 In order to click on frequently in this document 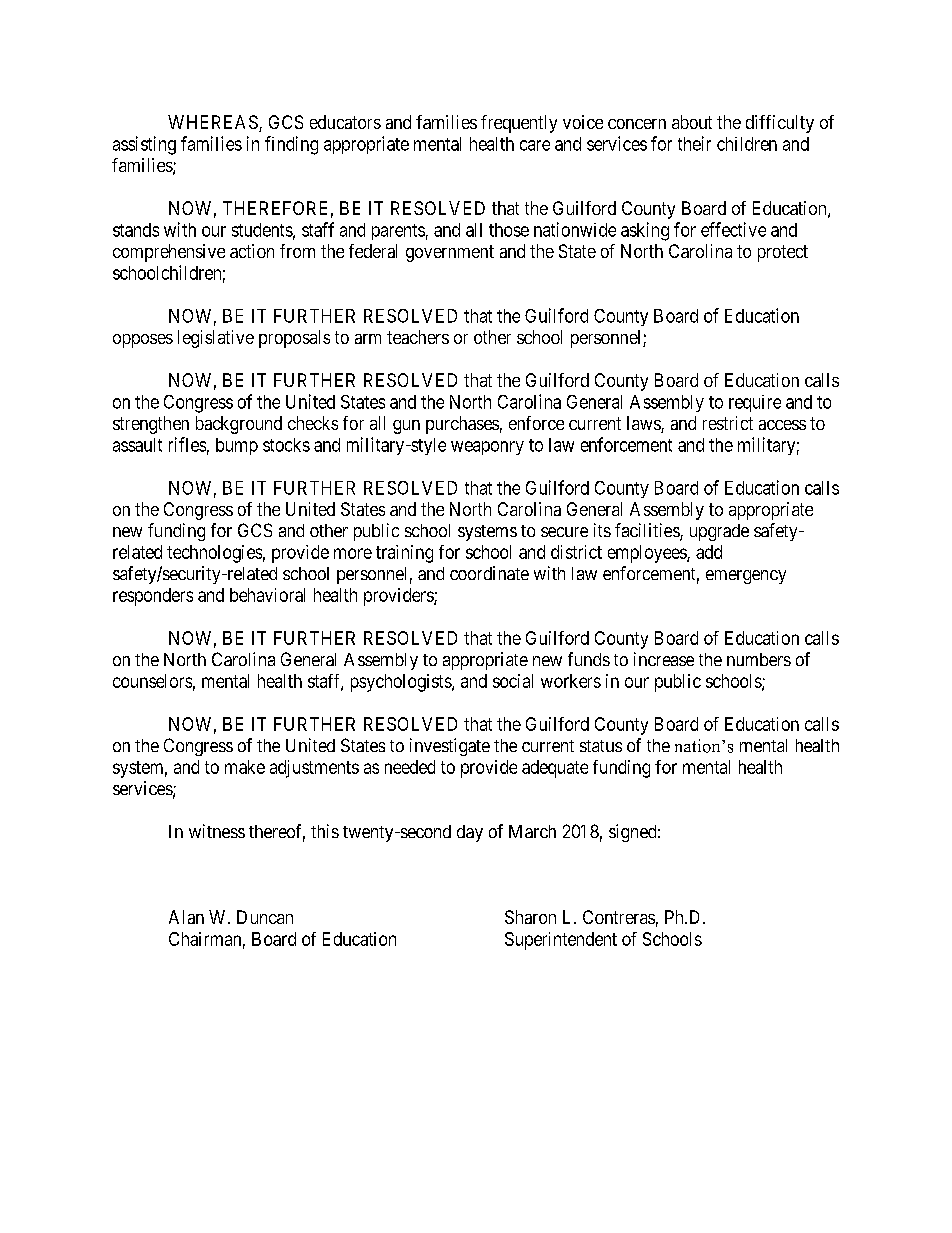, I will do `click(519, 124)`.
